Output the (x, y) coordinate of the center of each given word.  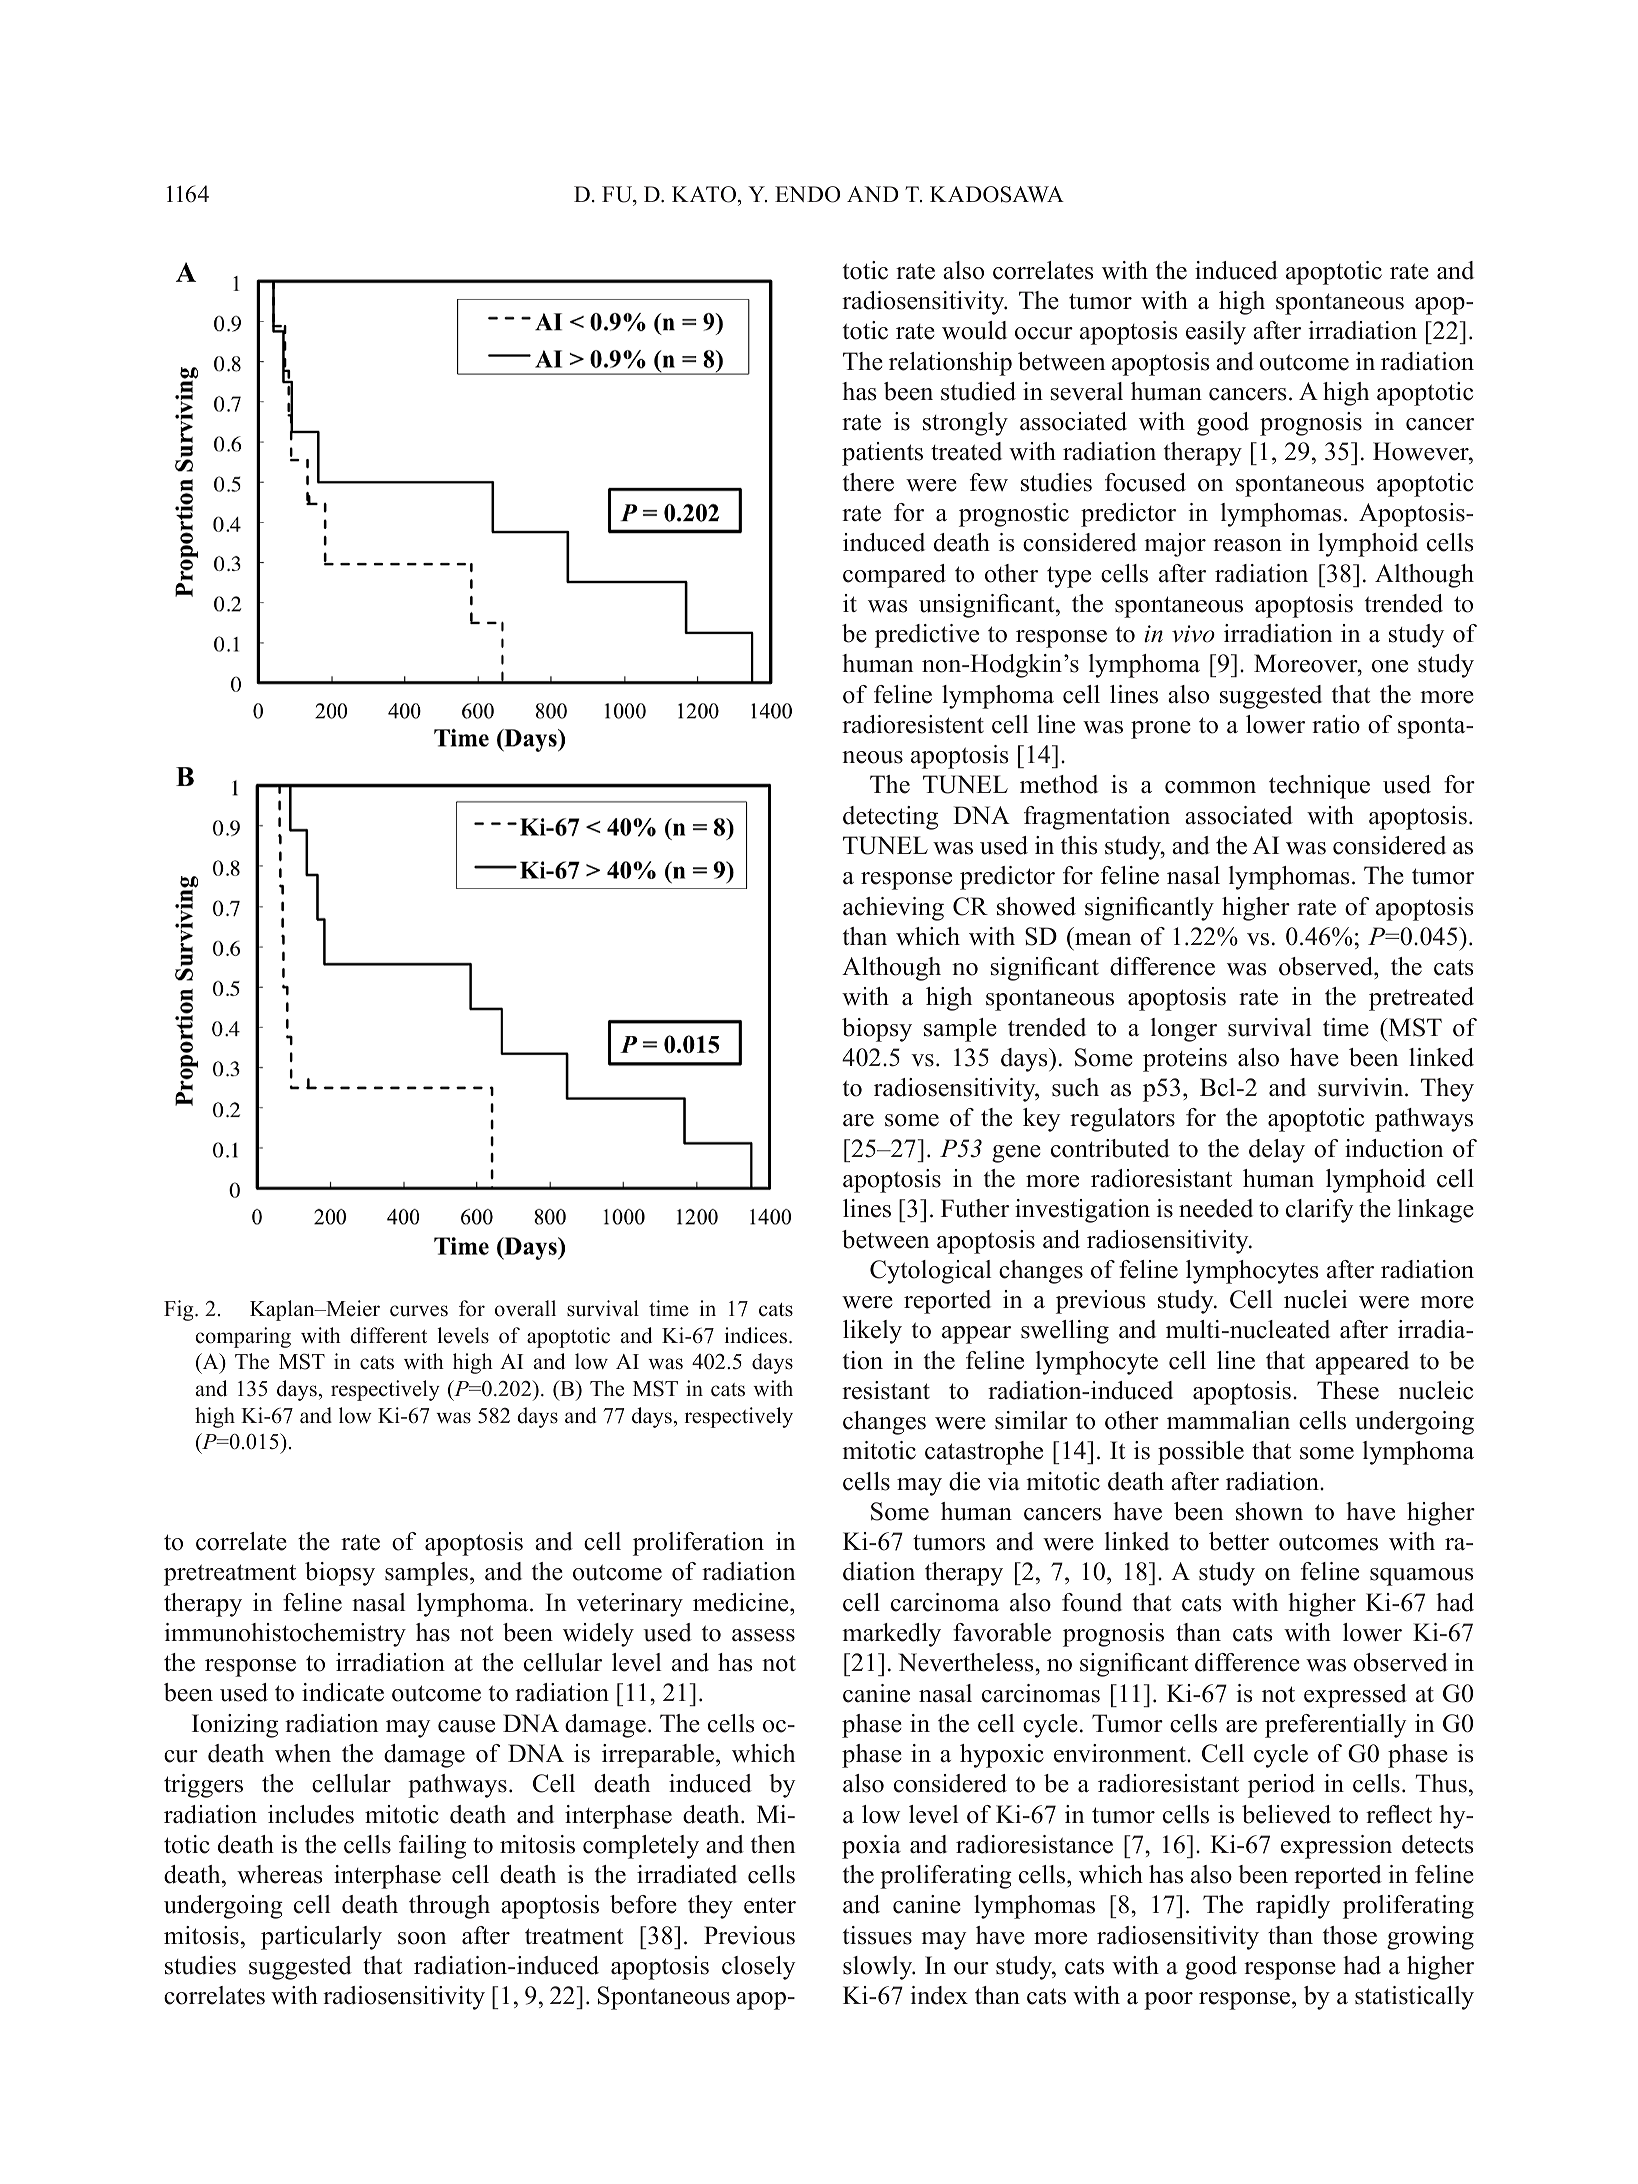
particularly (321, 1938)
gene (1016, 1154)
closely (758, 1968)
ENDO (807, 194)
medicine (742, 1602)
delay (1277, 1151)
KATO (705, 194)
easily (1216, 333)
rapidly (1293, 1907)
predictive (927, 636)
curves (419, 1311)
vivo (1193, 634)
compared (894, 576)
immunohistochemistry (285, 1635)
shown (1269, 1511)
